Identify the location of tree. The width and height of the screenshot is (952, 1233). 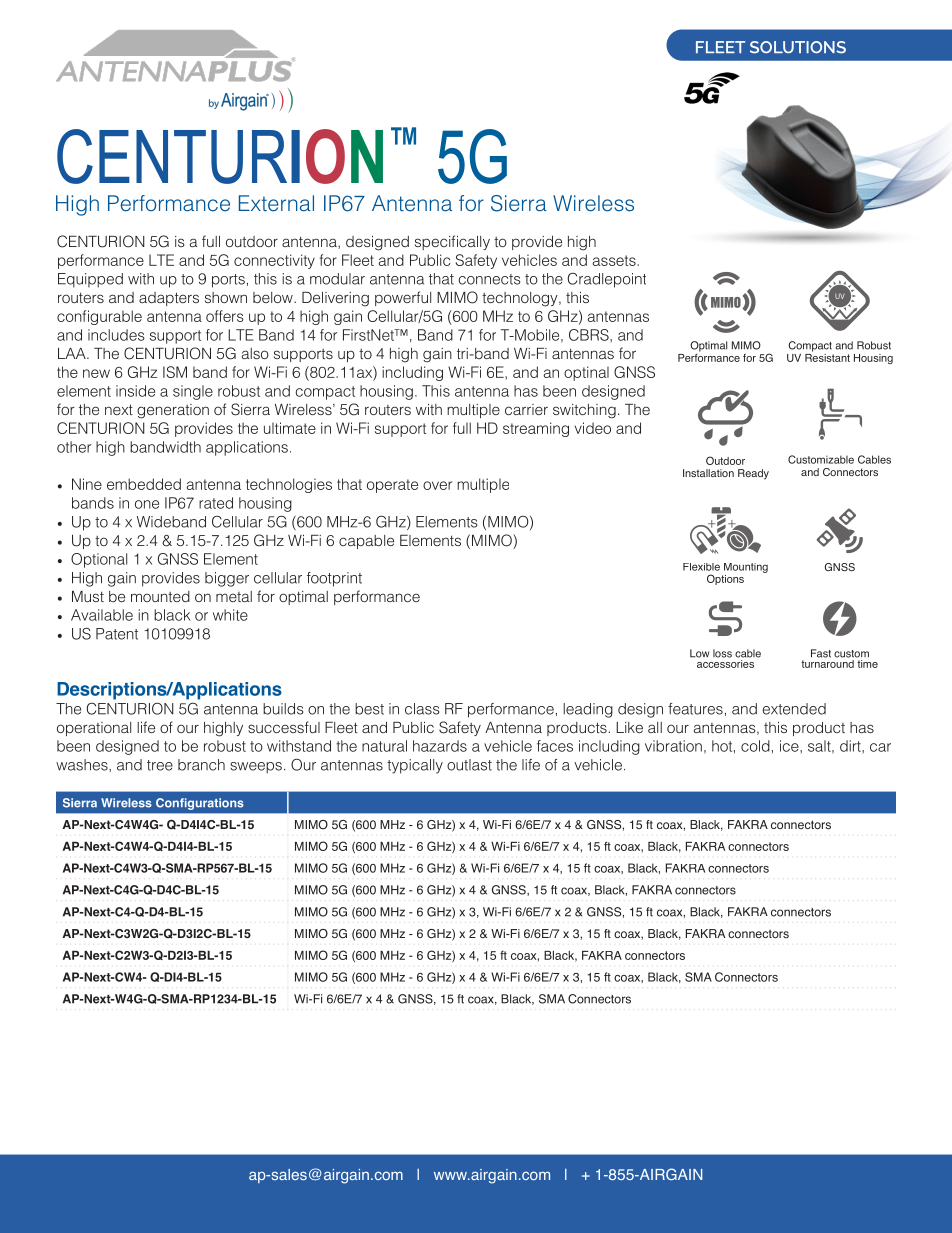
(160, 765).
